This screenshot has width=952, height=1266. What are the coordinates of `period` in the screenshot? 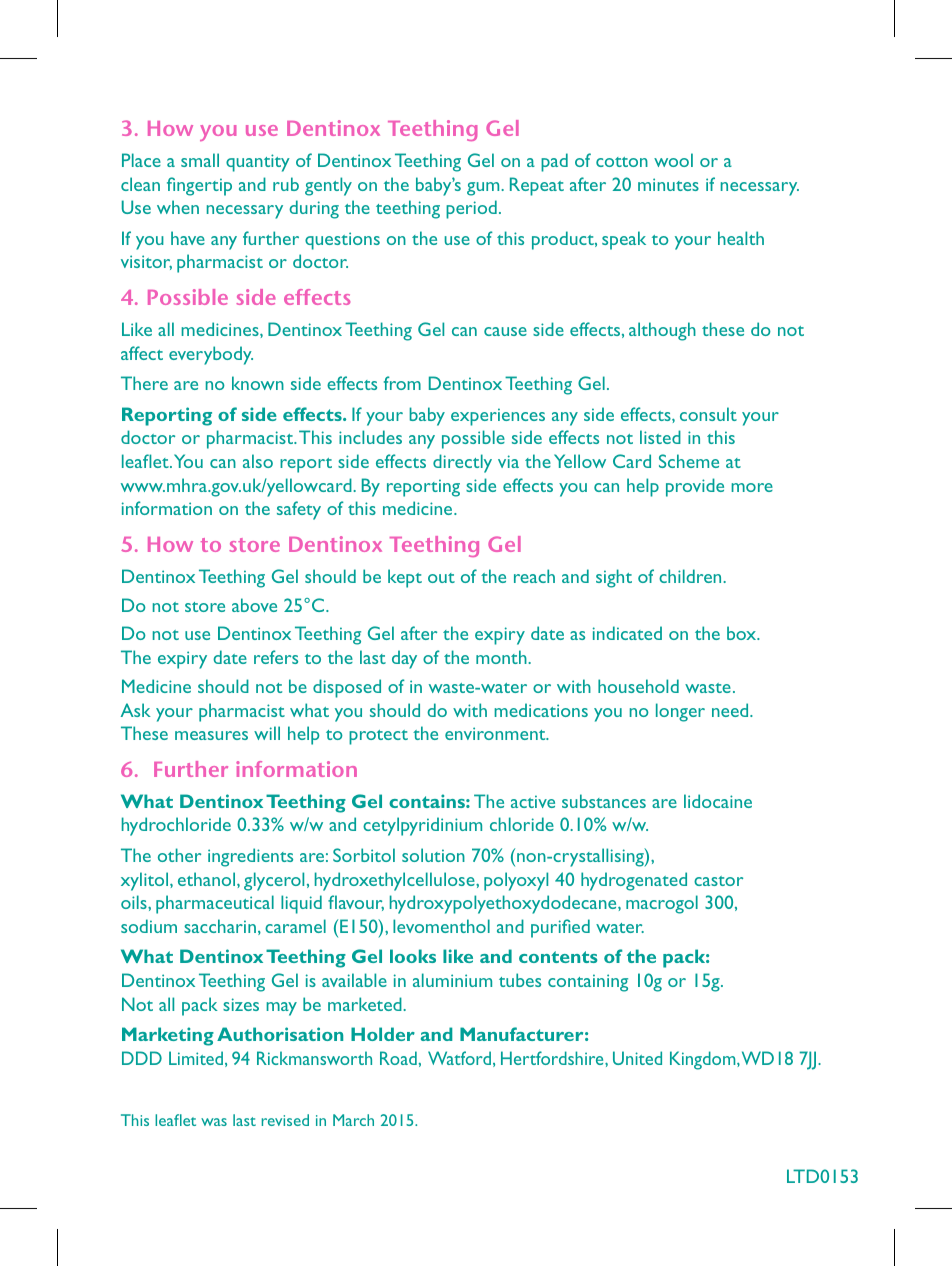 It's located at (471, 209).
